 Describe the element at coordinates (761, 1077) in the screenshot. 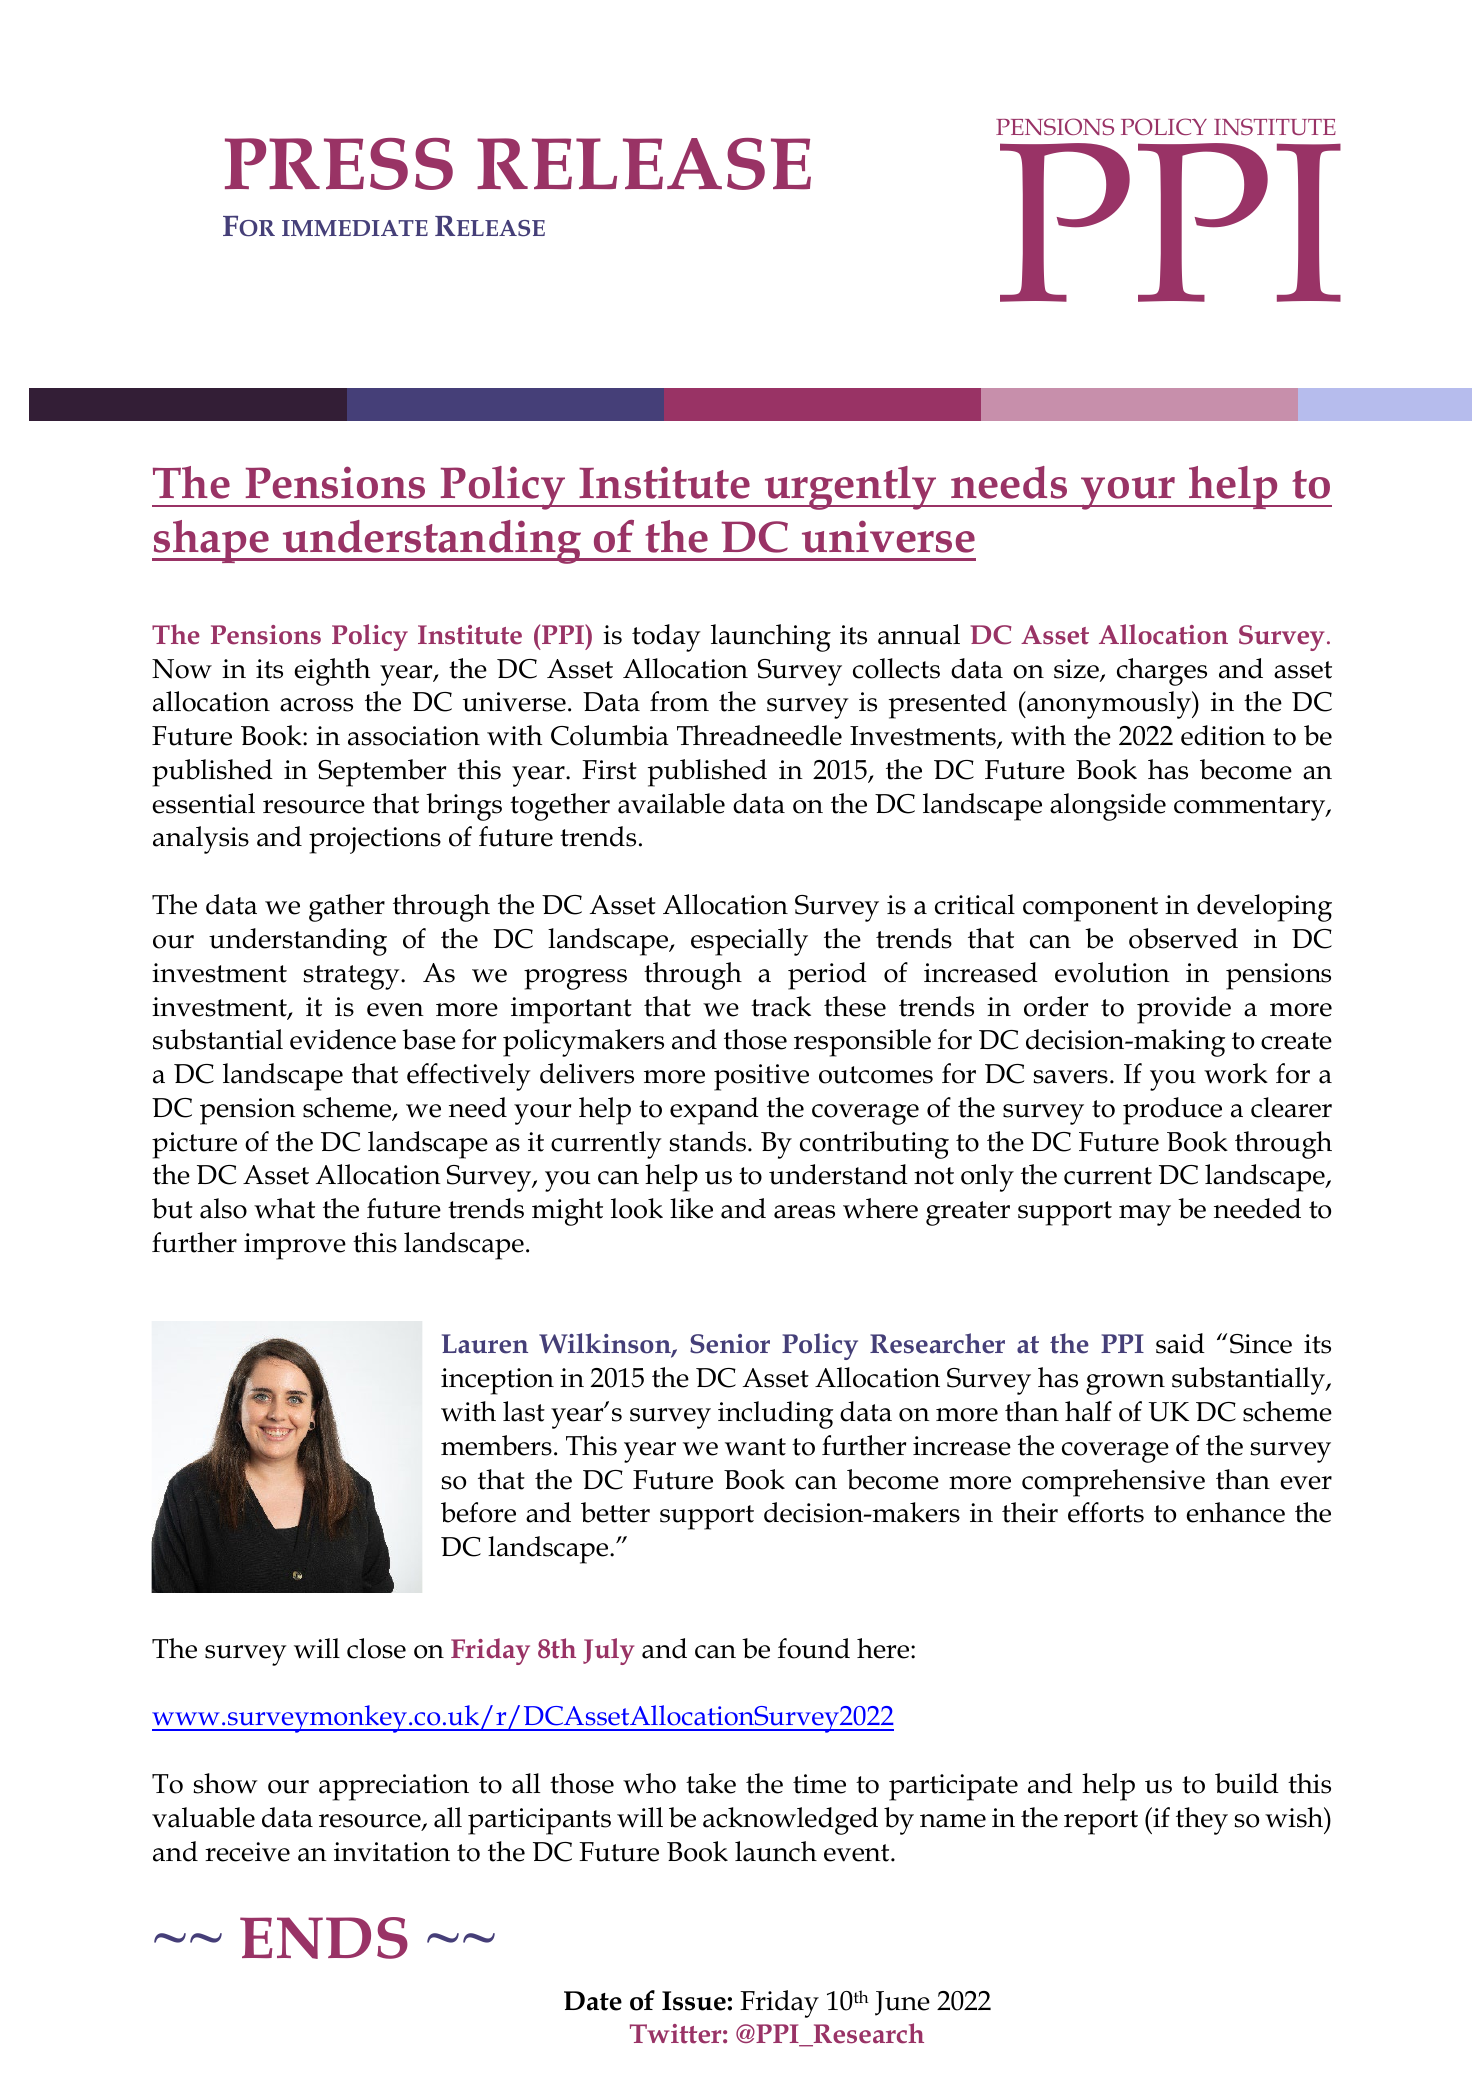

I see `positive` at that location.
